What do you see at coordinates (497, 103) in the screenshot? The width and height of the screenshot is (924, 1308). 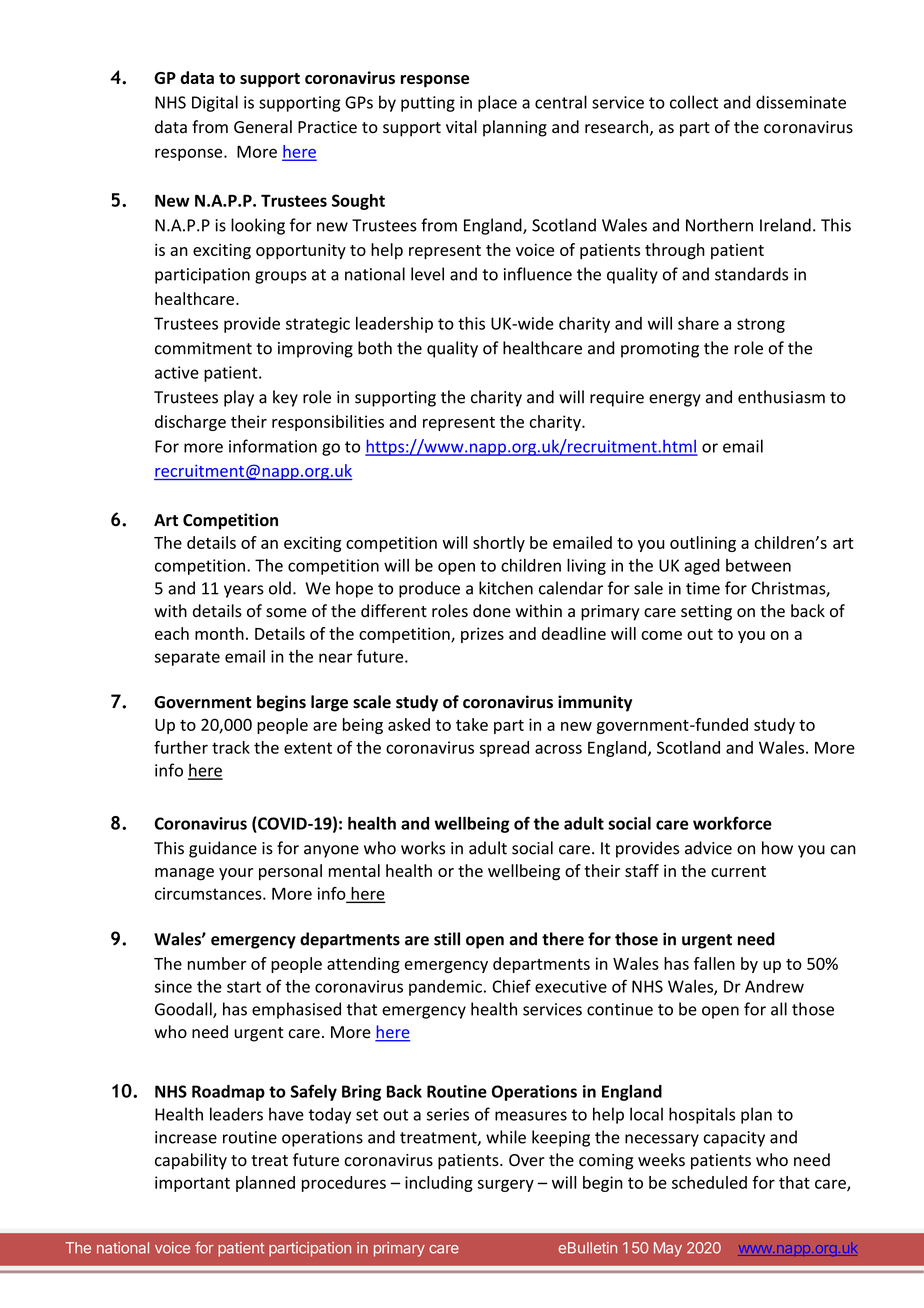 I see `place` at bounding box center [497, 103].
